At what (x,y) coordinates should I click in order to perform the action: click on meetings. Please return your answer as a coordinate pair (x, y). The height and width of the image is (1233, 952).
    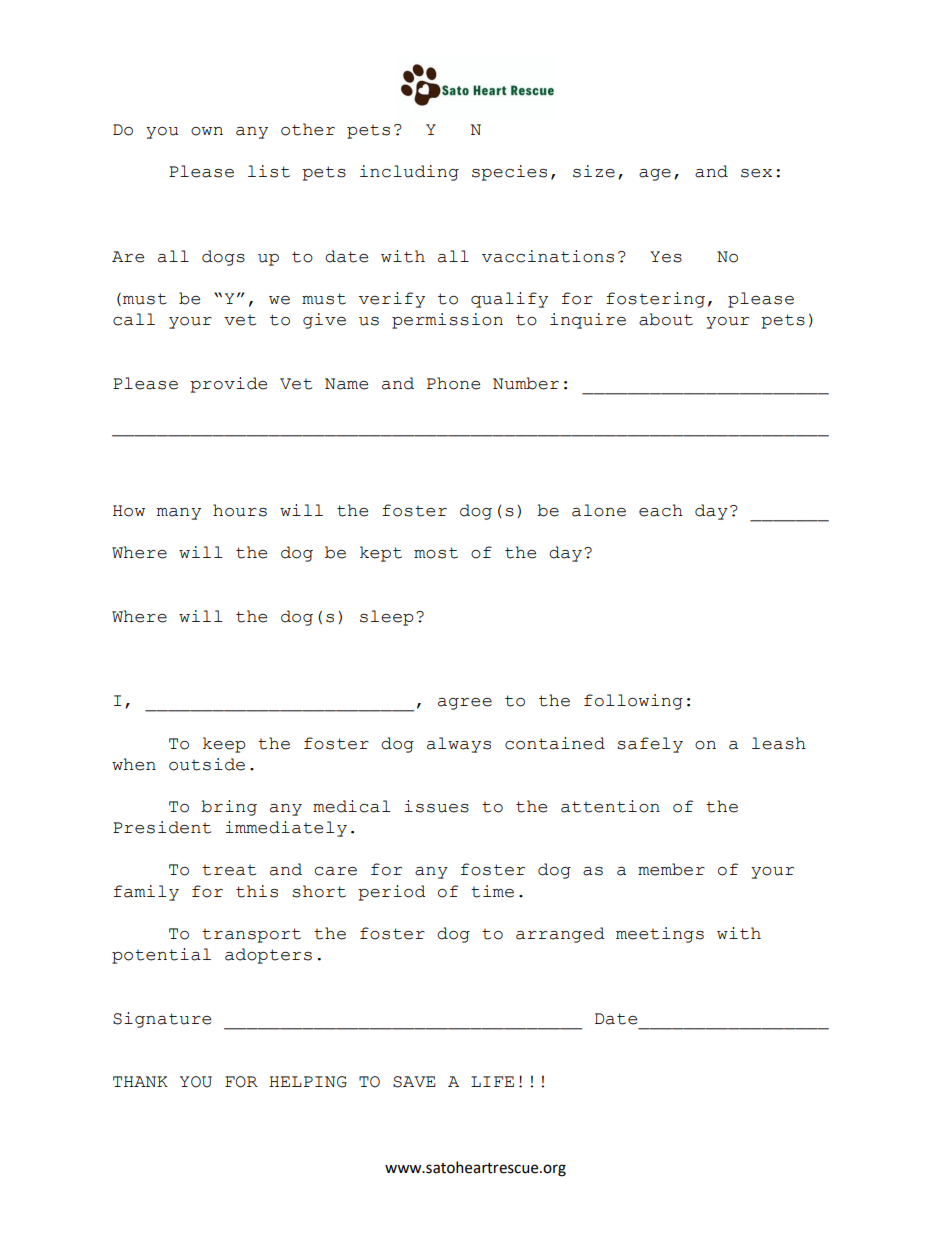
    Looking at the image, I should click on (660, 935).
